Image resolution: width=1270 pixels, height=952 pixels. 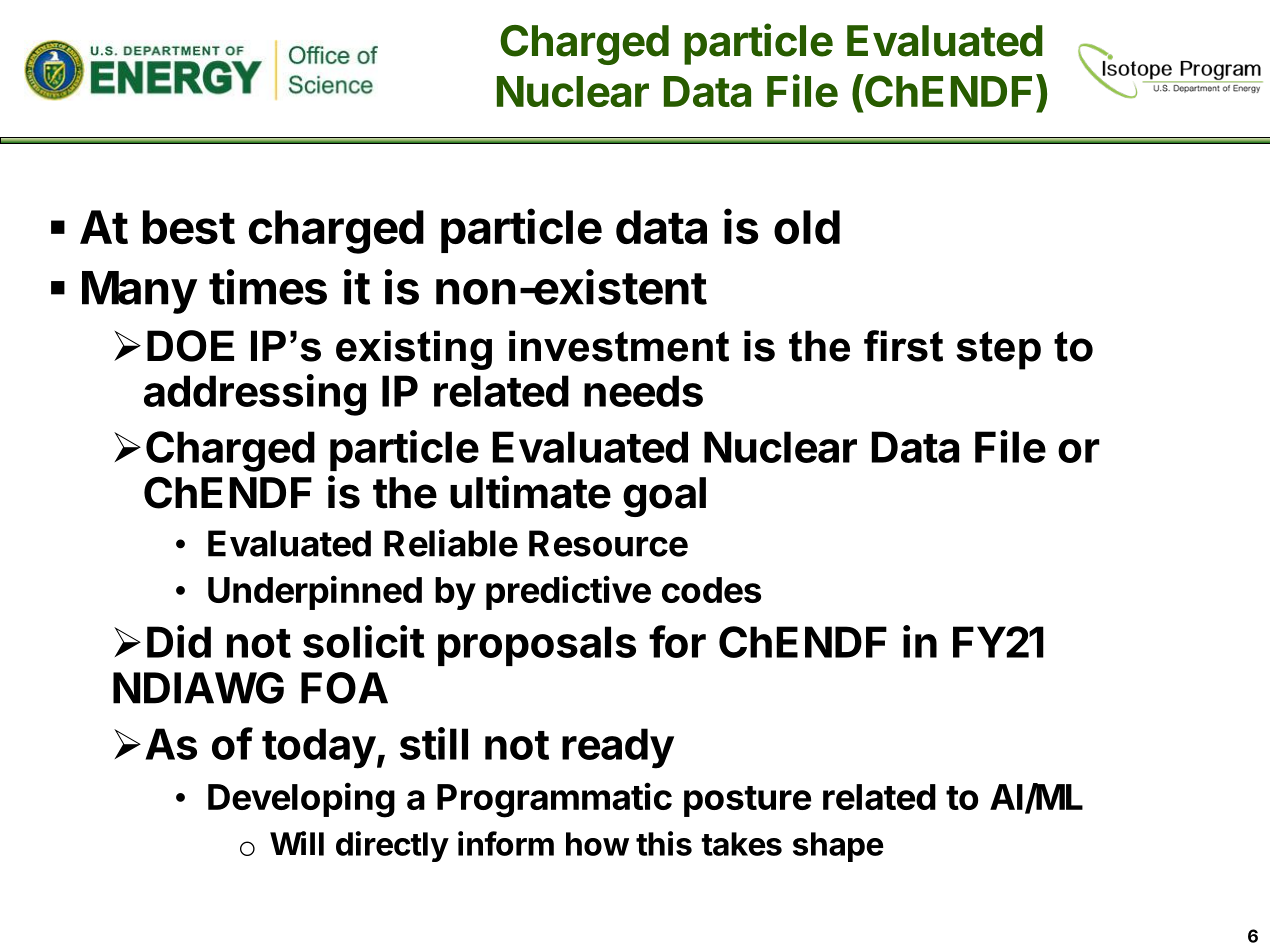 I want to click on addressing, so click(x=255, y=395).
